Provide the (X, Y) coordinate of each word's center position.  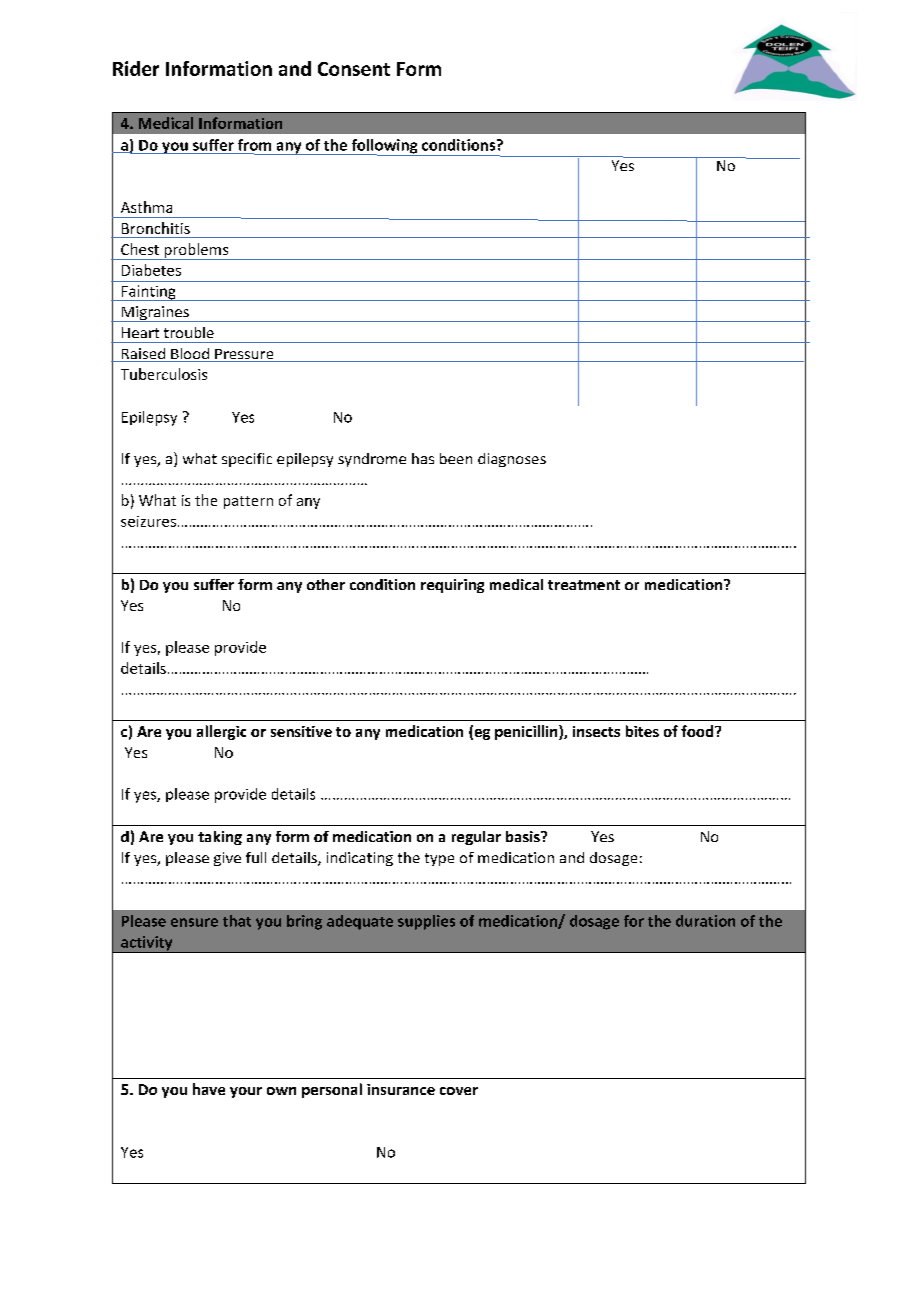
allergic (221, 732)
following (384, 147)
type (439, 859)
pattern (248, 502)
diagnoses (512, 460)
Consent (354, 69)
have (209, 1089)
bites (642, 731)
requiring (452, 586)
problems (196, 251)
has (423, 458)
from (254, 145)
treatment (584, 585)
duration (705, 921)
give (227, 859)
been (456, 458)
